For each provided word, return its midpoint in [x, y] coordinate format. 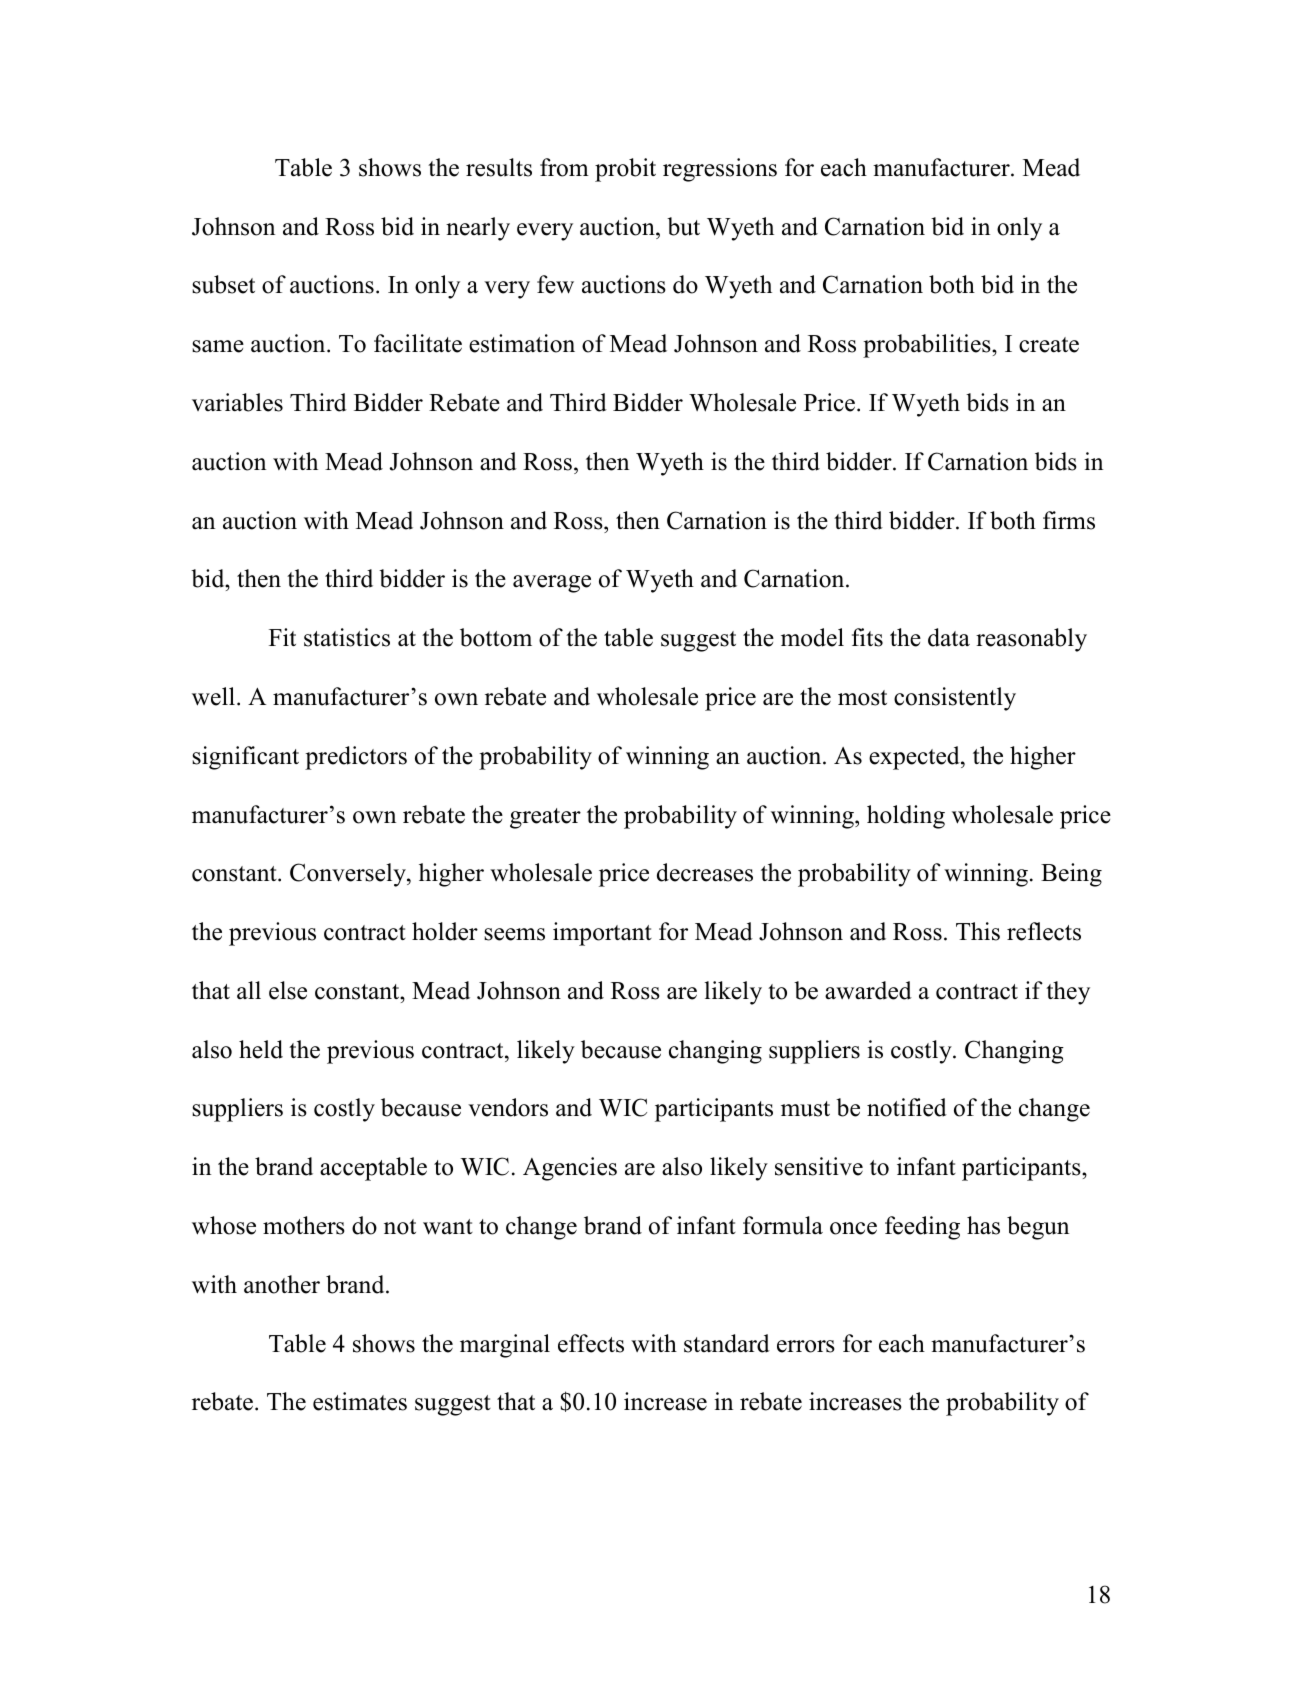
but [683, 226]
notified [907, 1107]
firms [1069, 520]
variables [237, 402]
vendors [508, 1107]
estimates [360, 1401]
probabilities [928, 346]
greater [545, 818]
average [552, 584]
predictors [356, 758]
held [261, 1049]
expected [915, 758]
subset [223, 284]
